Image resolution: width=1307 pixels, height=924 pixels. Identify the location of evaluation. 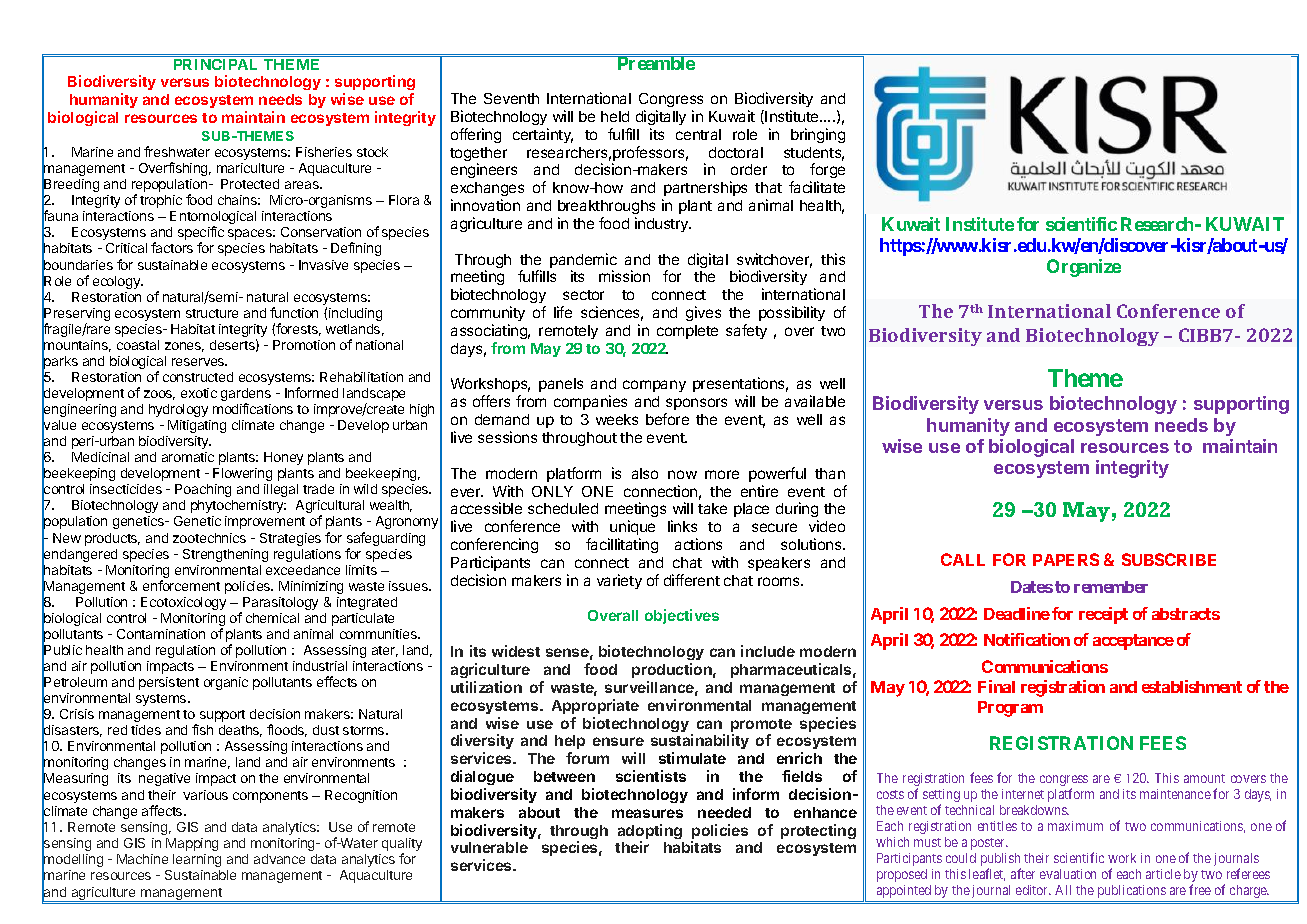
(1068, 874).
